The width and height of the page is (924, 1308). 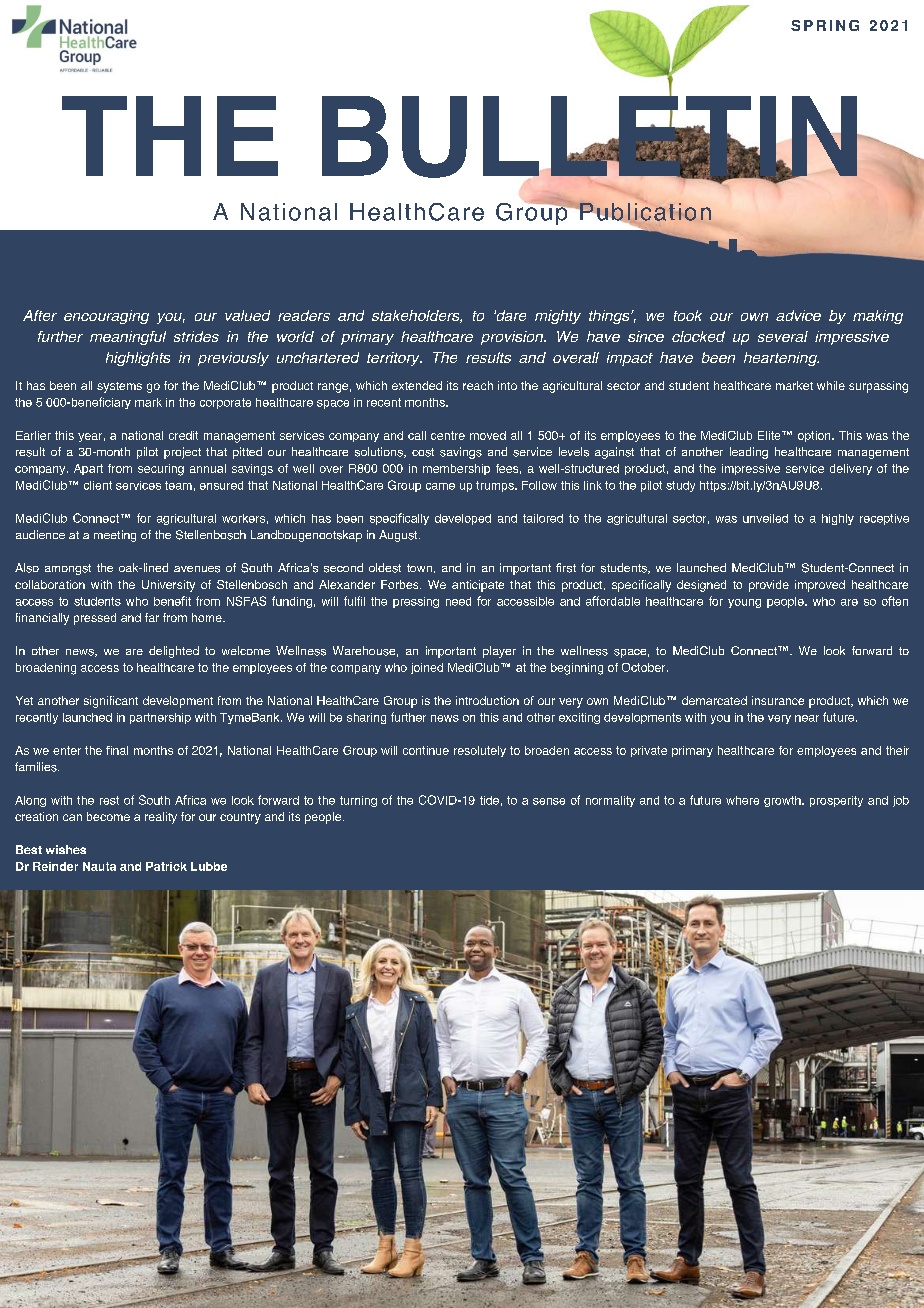 I want to click on tide, so click(x=489, y=800).
